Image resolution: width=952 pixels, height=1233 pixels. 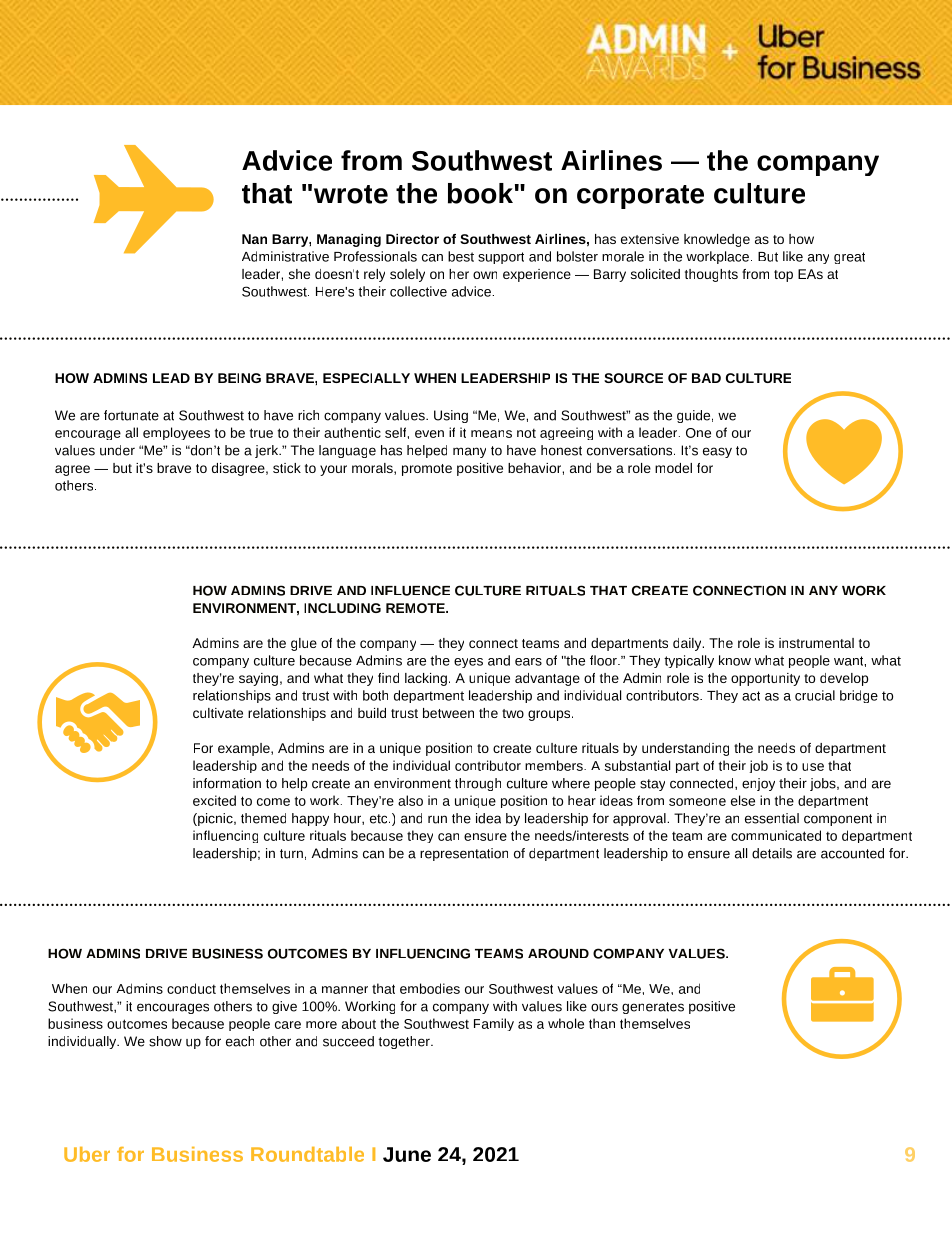 What do you see at coordinates (254, 239) in the image?
I see `Nan` at bounding box center [254, 239].
